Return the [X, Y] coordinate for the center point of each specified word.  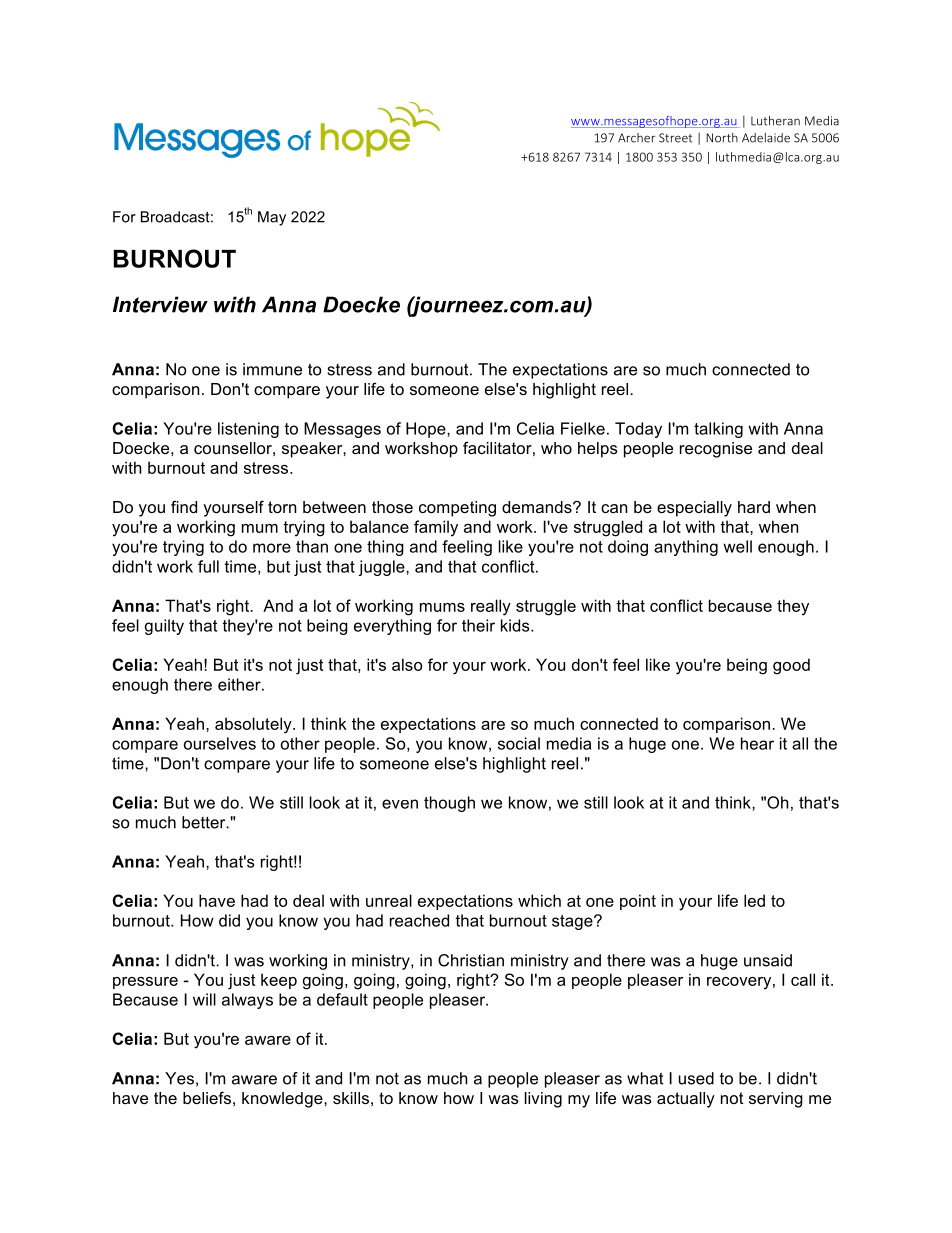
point [638, 902]
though [449, 804]
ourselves [220, 743]
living [543, 1100]
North [722, 138]
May [272, 218]
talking [718, 430]
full [208, 566]
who [556, 448]
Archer [636, 138]
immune [272, 369]
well [737, 546]
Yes [179, 1078]
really [491, 607]
